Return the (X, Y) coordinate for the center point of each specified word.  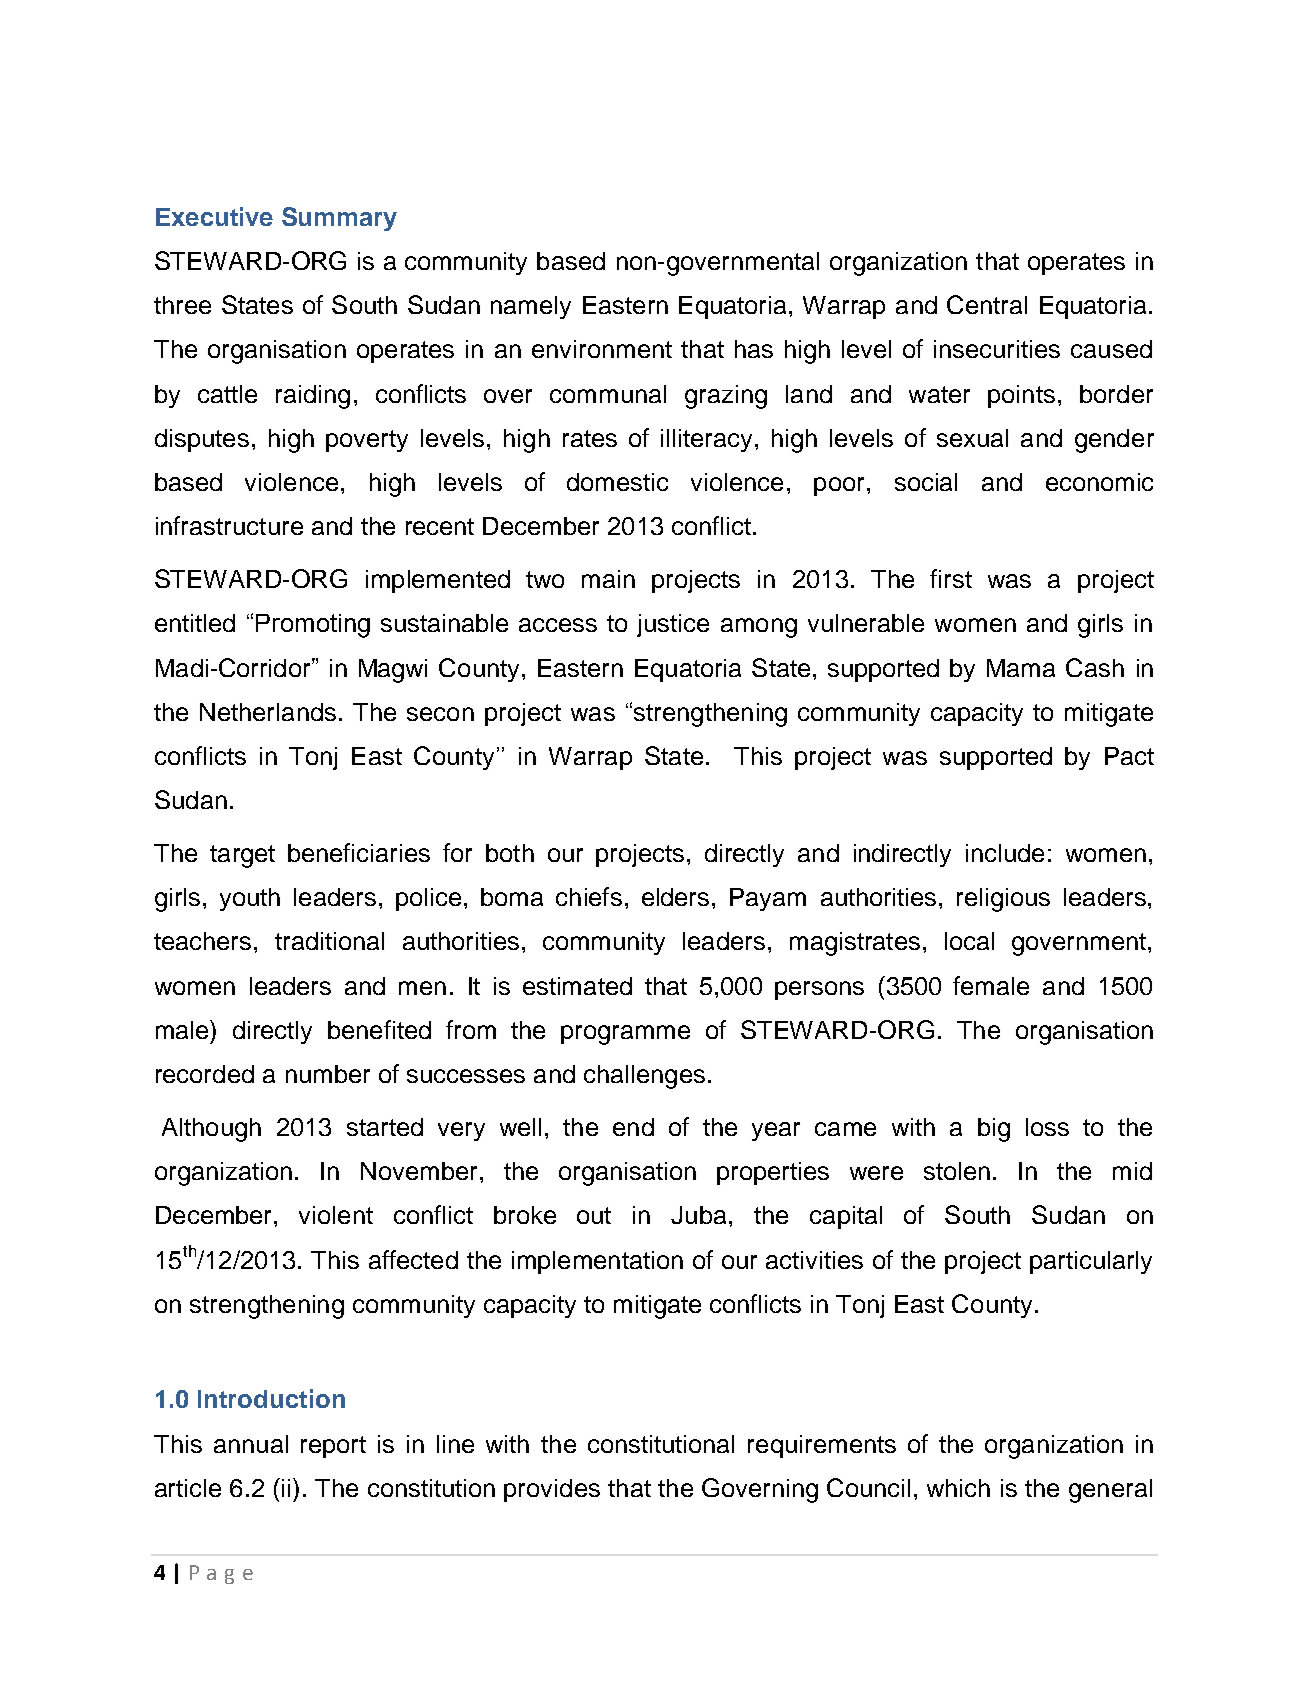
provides (552, 1490)
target (242, 856)
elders (675, 897)
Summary (339, 219)
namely (531, 307)
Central (987, 304)
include (1005, 853)
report (333, 1447)
